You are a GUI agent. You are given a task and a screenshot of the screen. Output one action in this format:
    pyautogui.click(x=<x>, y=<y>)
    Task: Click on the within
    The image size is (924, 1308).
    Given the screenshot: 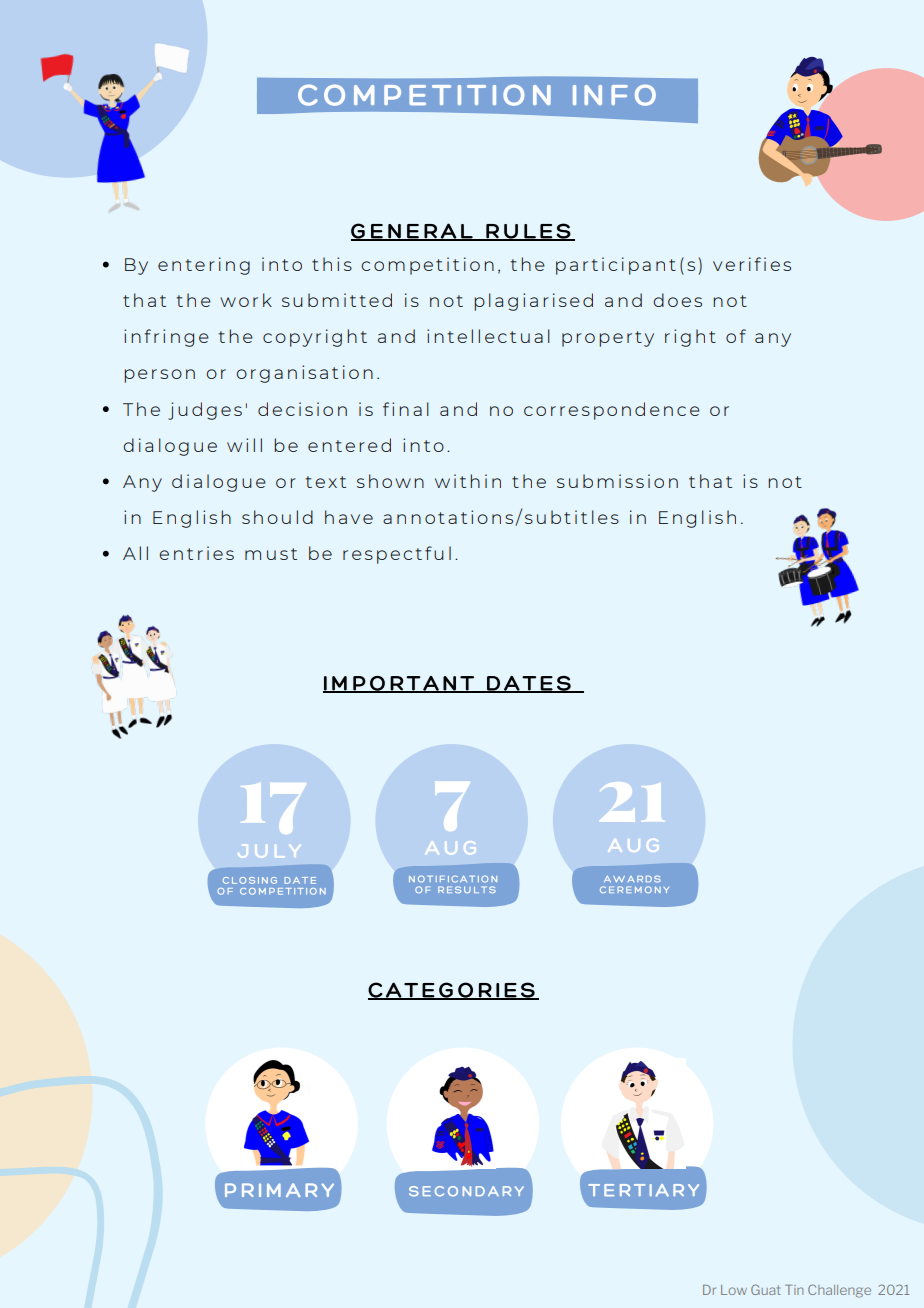 What is the action you would take?
    pyautogui.click(x=468, y=481)
